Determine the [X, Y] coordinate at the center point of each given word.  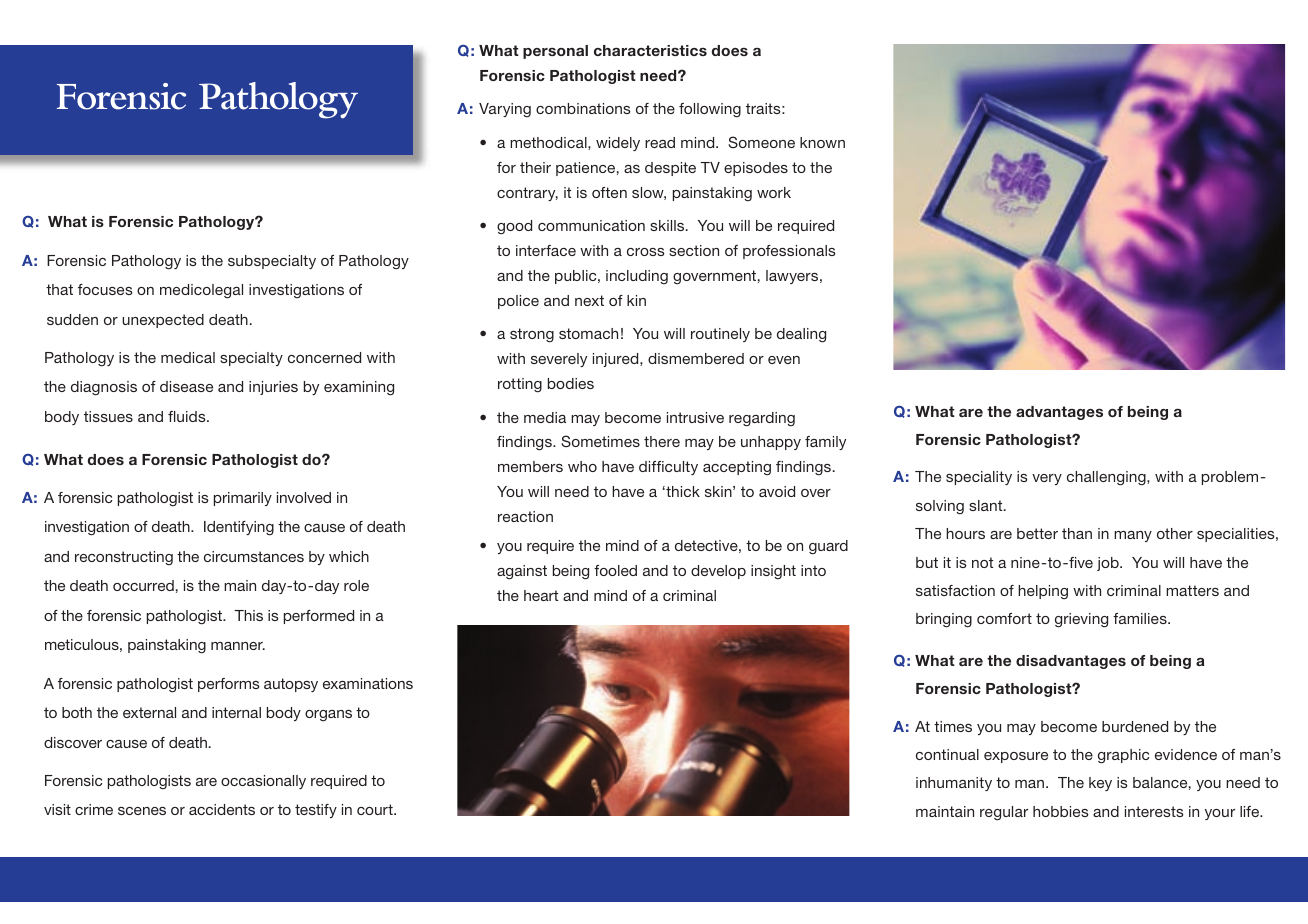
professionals [789, 252]
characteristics [650, 50]
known [822, 142]
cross [646, 252]
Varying [505, 110]
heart [541, 595]
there [662, 441]
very [1047, 479]
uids [192, 416]
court [376, 809]
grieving [1081, 620]
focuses [105, 289]
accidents [222, 809]
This [249, 615]
